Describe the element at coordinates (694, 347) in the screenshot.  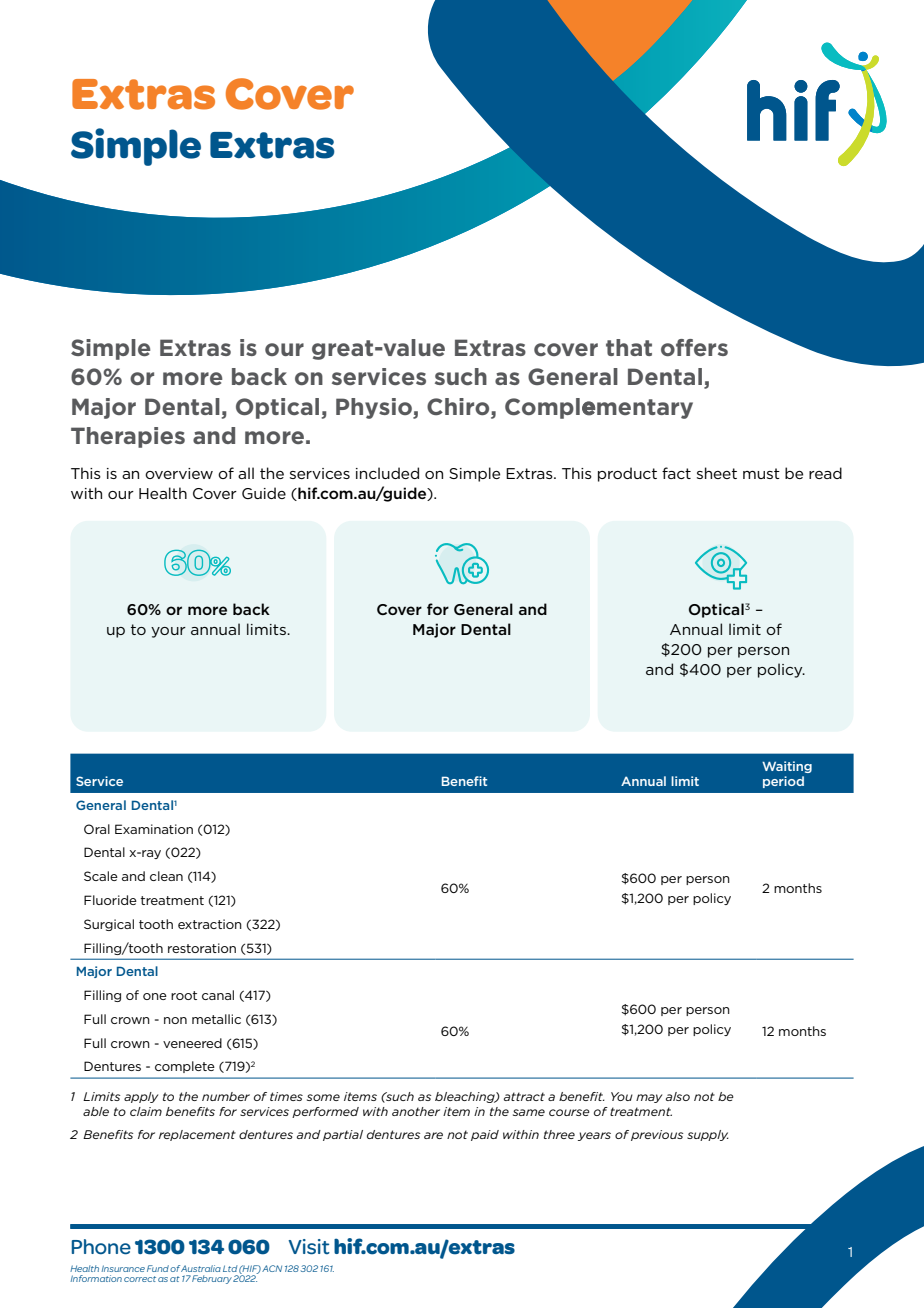
I see `offers` at that location.
